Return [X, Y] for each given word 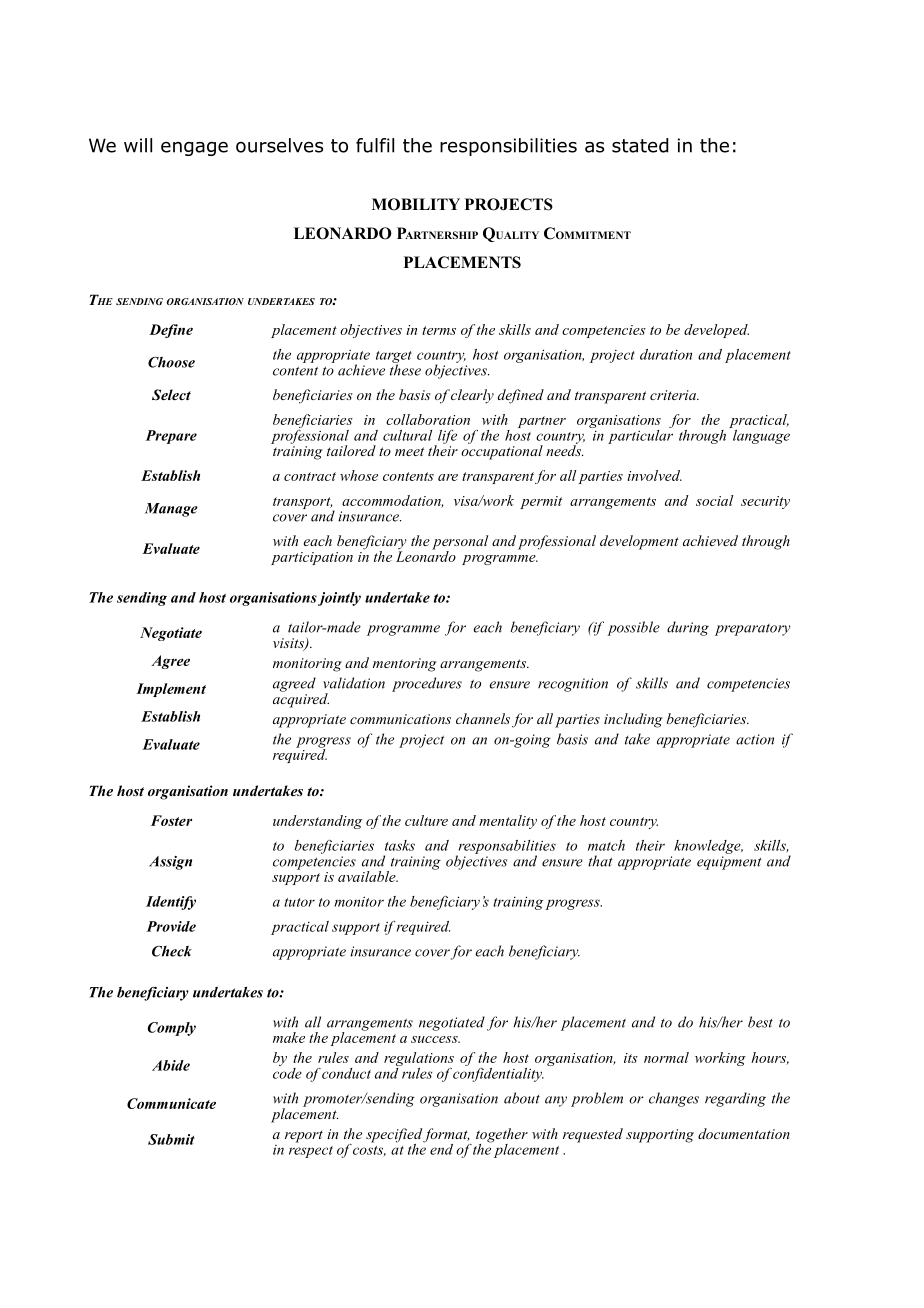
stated [640, 145]
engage [194, 149]
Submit [171, 1139]
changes [674, 1099]
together [502, 1136]
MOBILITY [416, 204]
